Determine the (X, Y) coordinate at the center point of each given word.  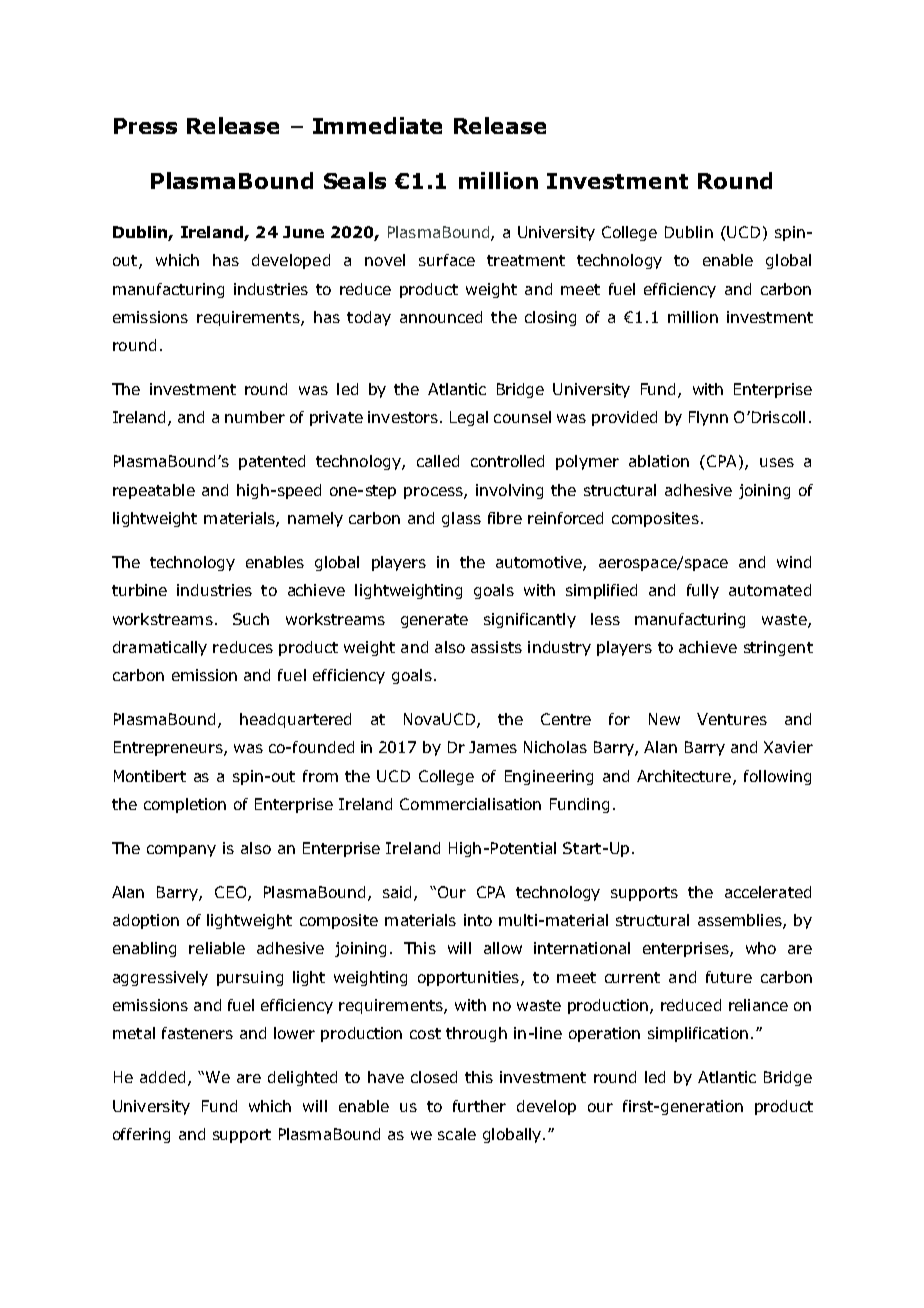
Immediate (377, 125)
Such (251, 619)
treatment (526, 260)
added (162, 1077)
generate (434, 621)
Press (145, 126)
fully (703, 591)
